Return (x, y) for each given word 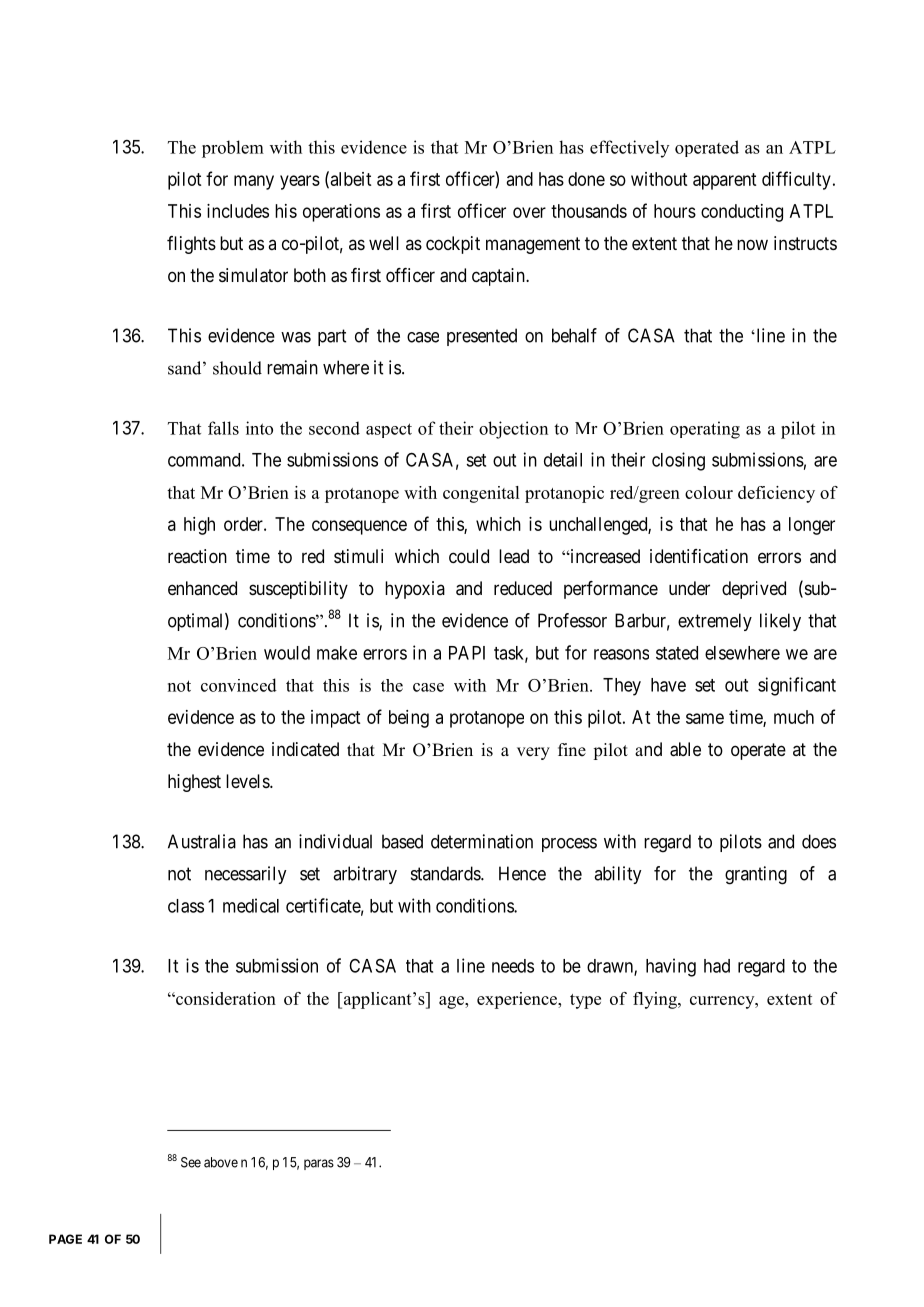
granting (756, 875)
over (529, 212)
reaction (197, 556)
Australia (202, 841)
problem (233, 149)
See (191, 1162)
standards (446, 873)
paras (319, 1164)
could (469, 556)
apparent (724, 181)
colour (709, 492)
